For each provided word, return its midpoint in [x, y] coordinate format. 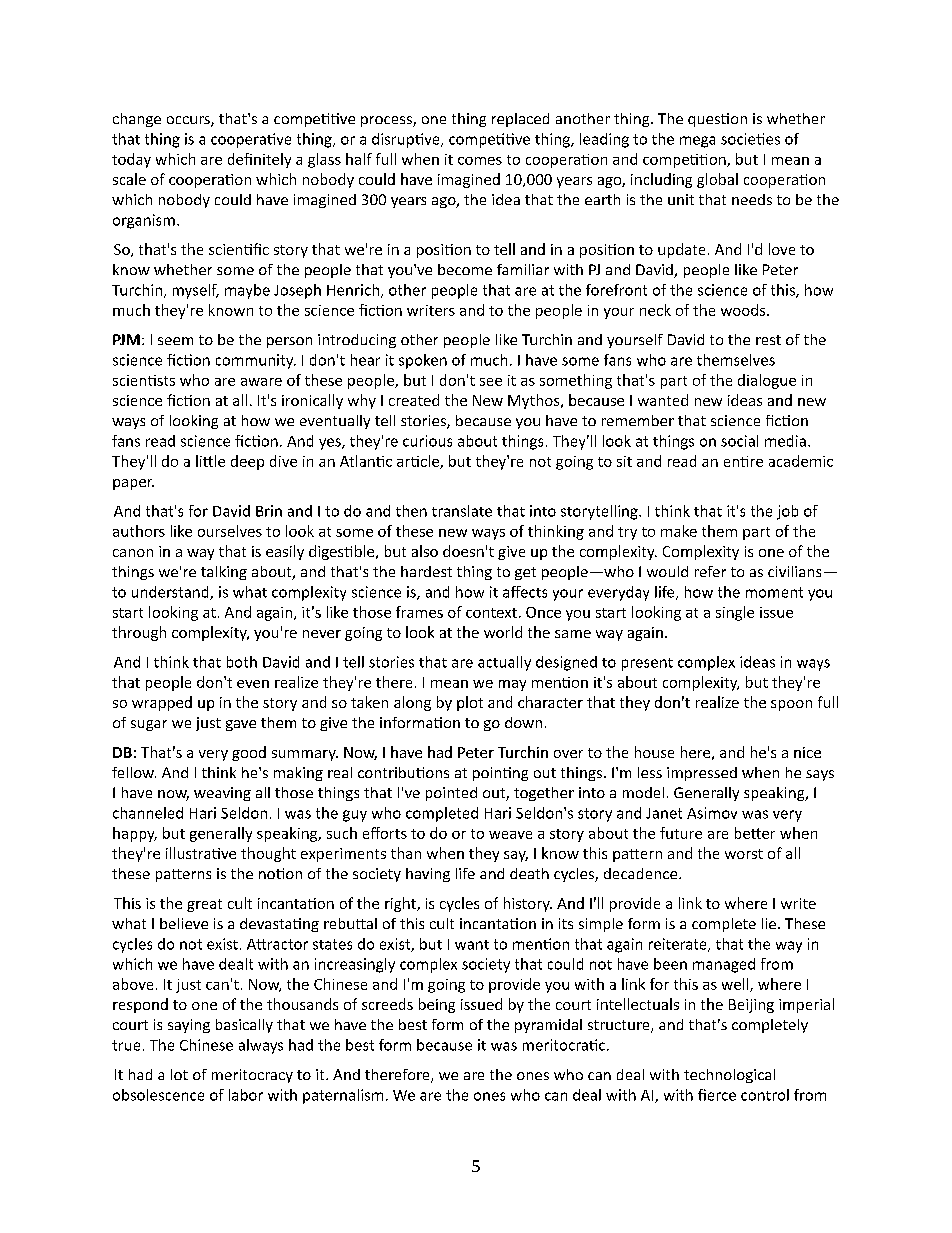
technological [729, 1076]
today [131, 160]
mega [697, 142]
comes [480, 161]
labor [246, 1095]
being [437, 1005]
